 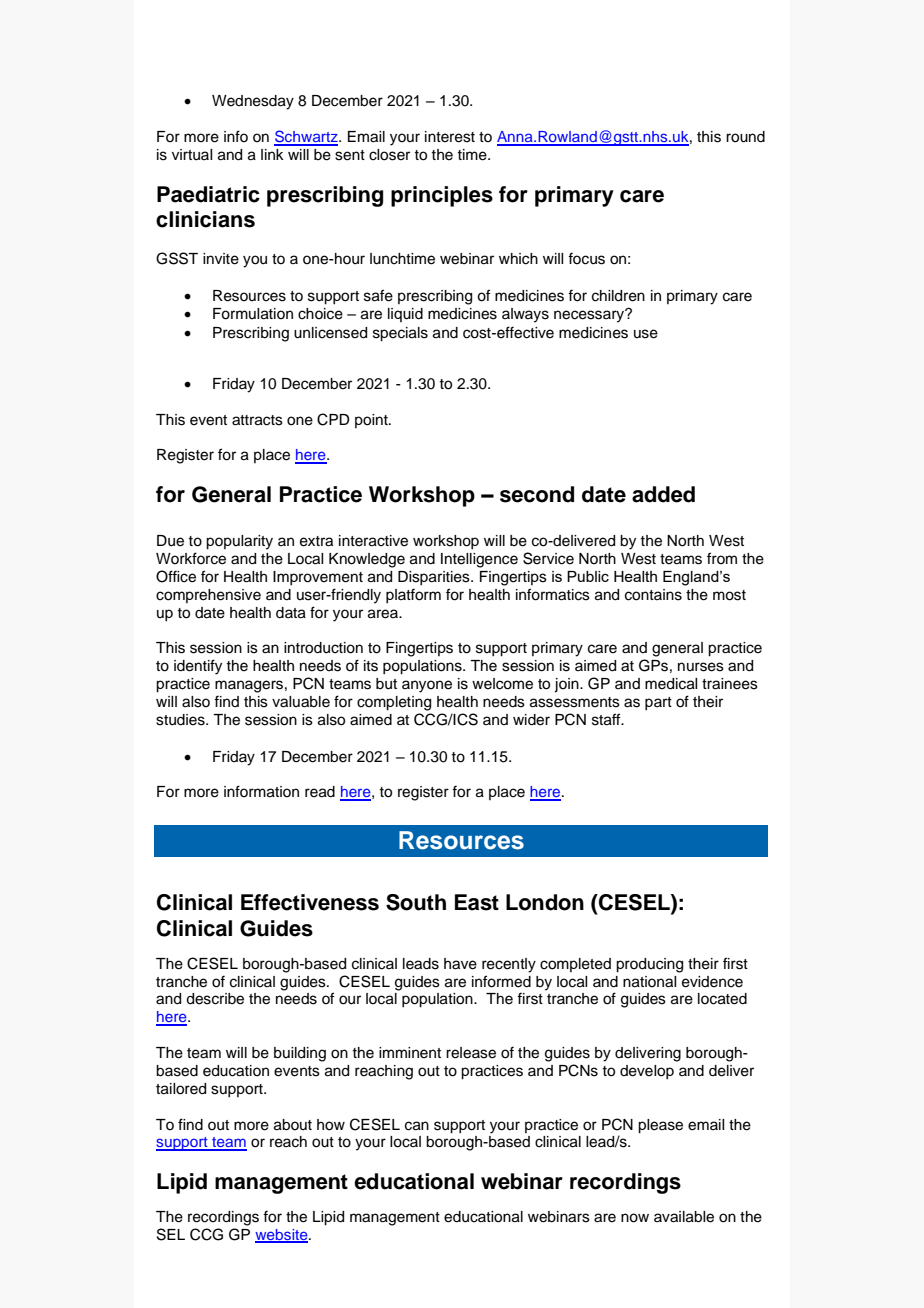 What do you see at coordinates (417, 1126) in the page?
I see `can` at bounding box center [417, 1126].
